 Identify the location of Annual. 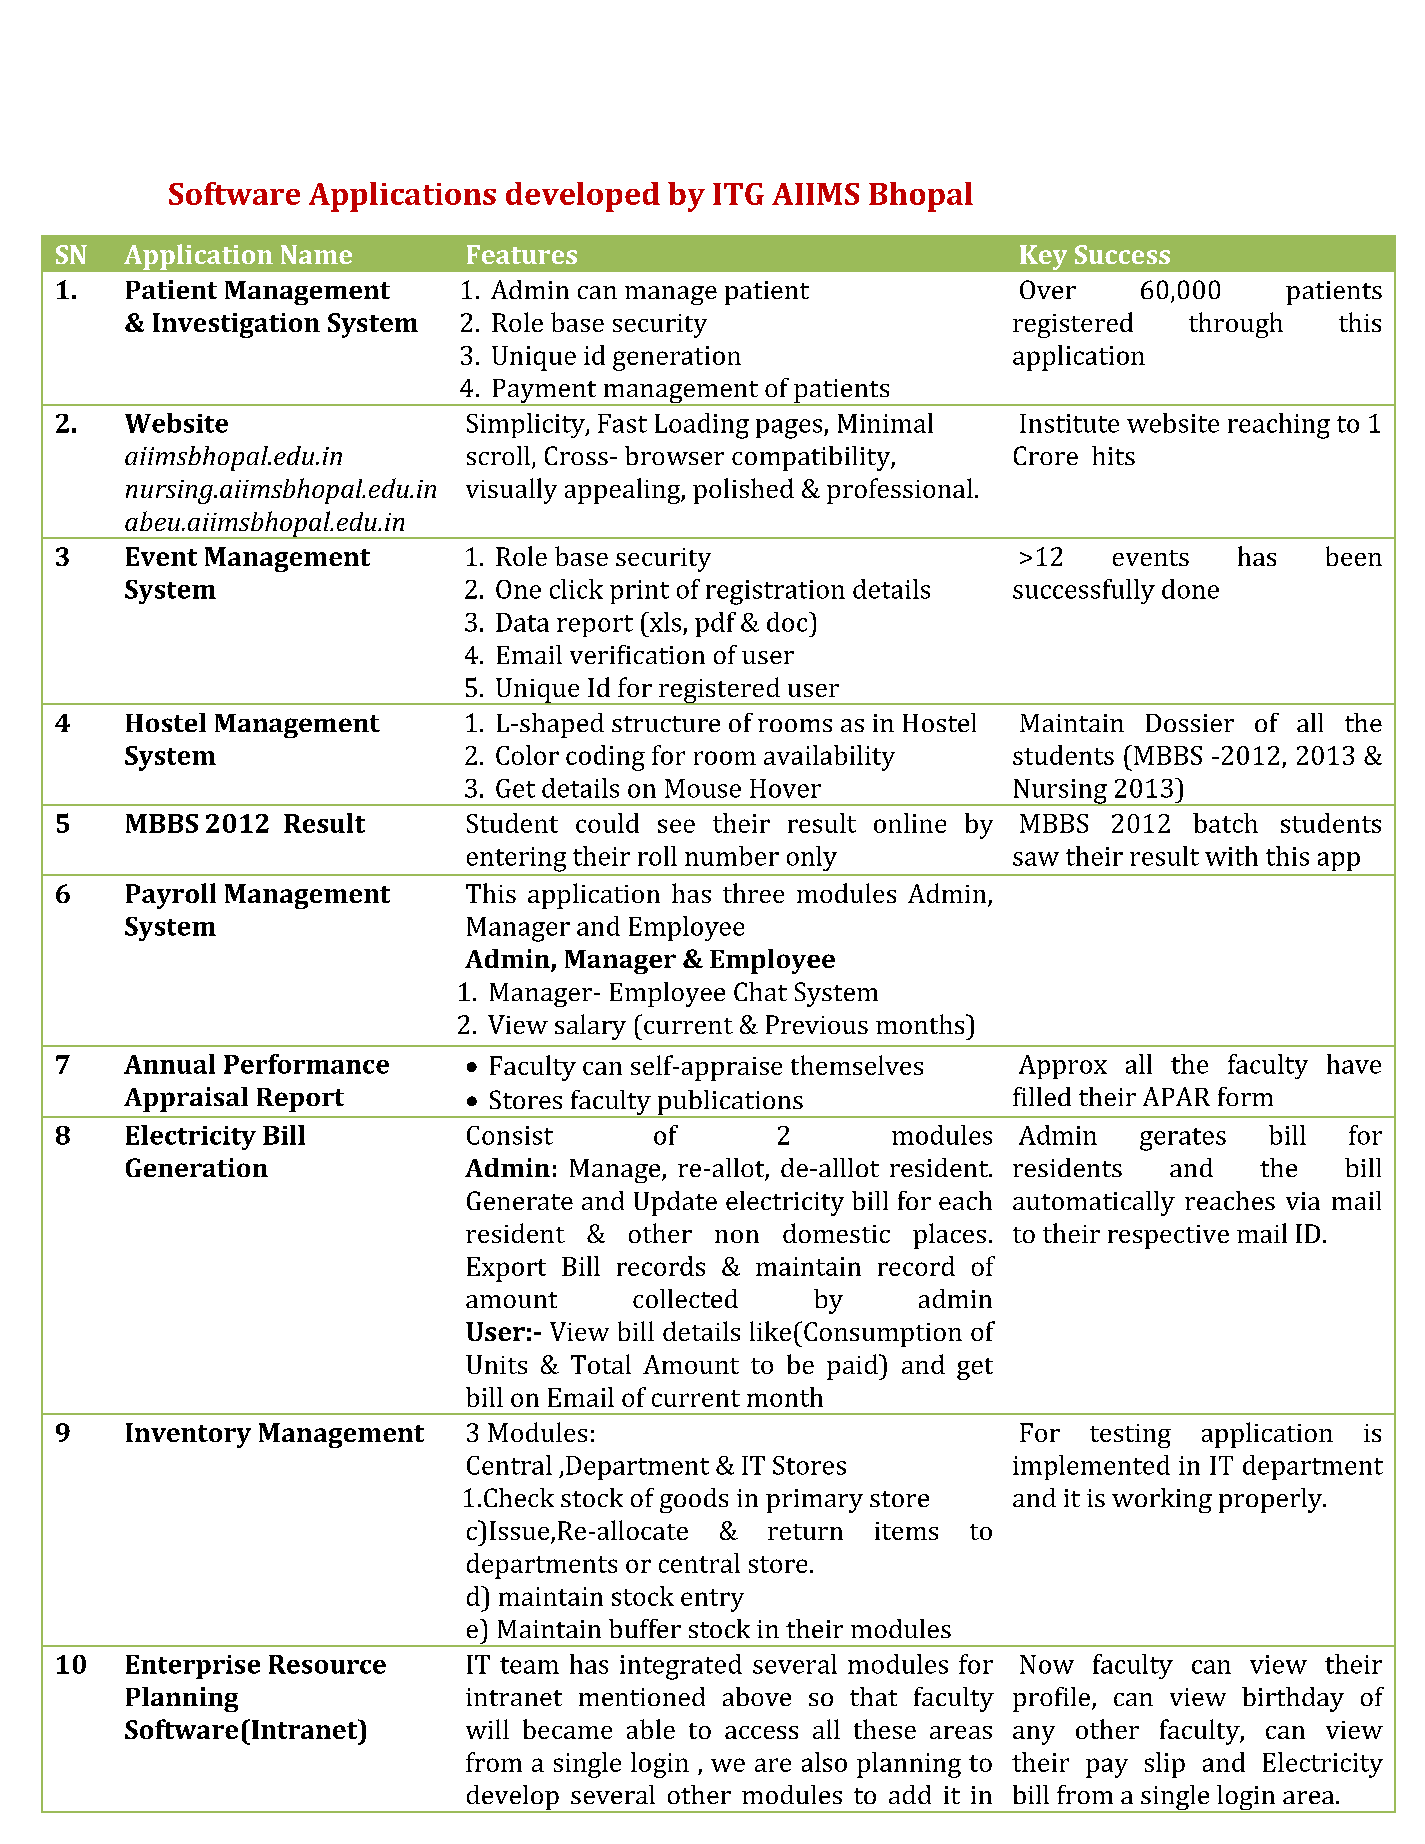
(169, 1064).
